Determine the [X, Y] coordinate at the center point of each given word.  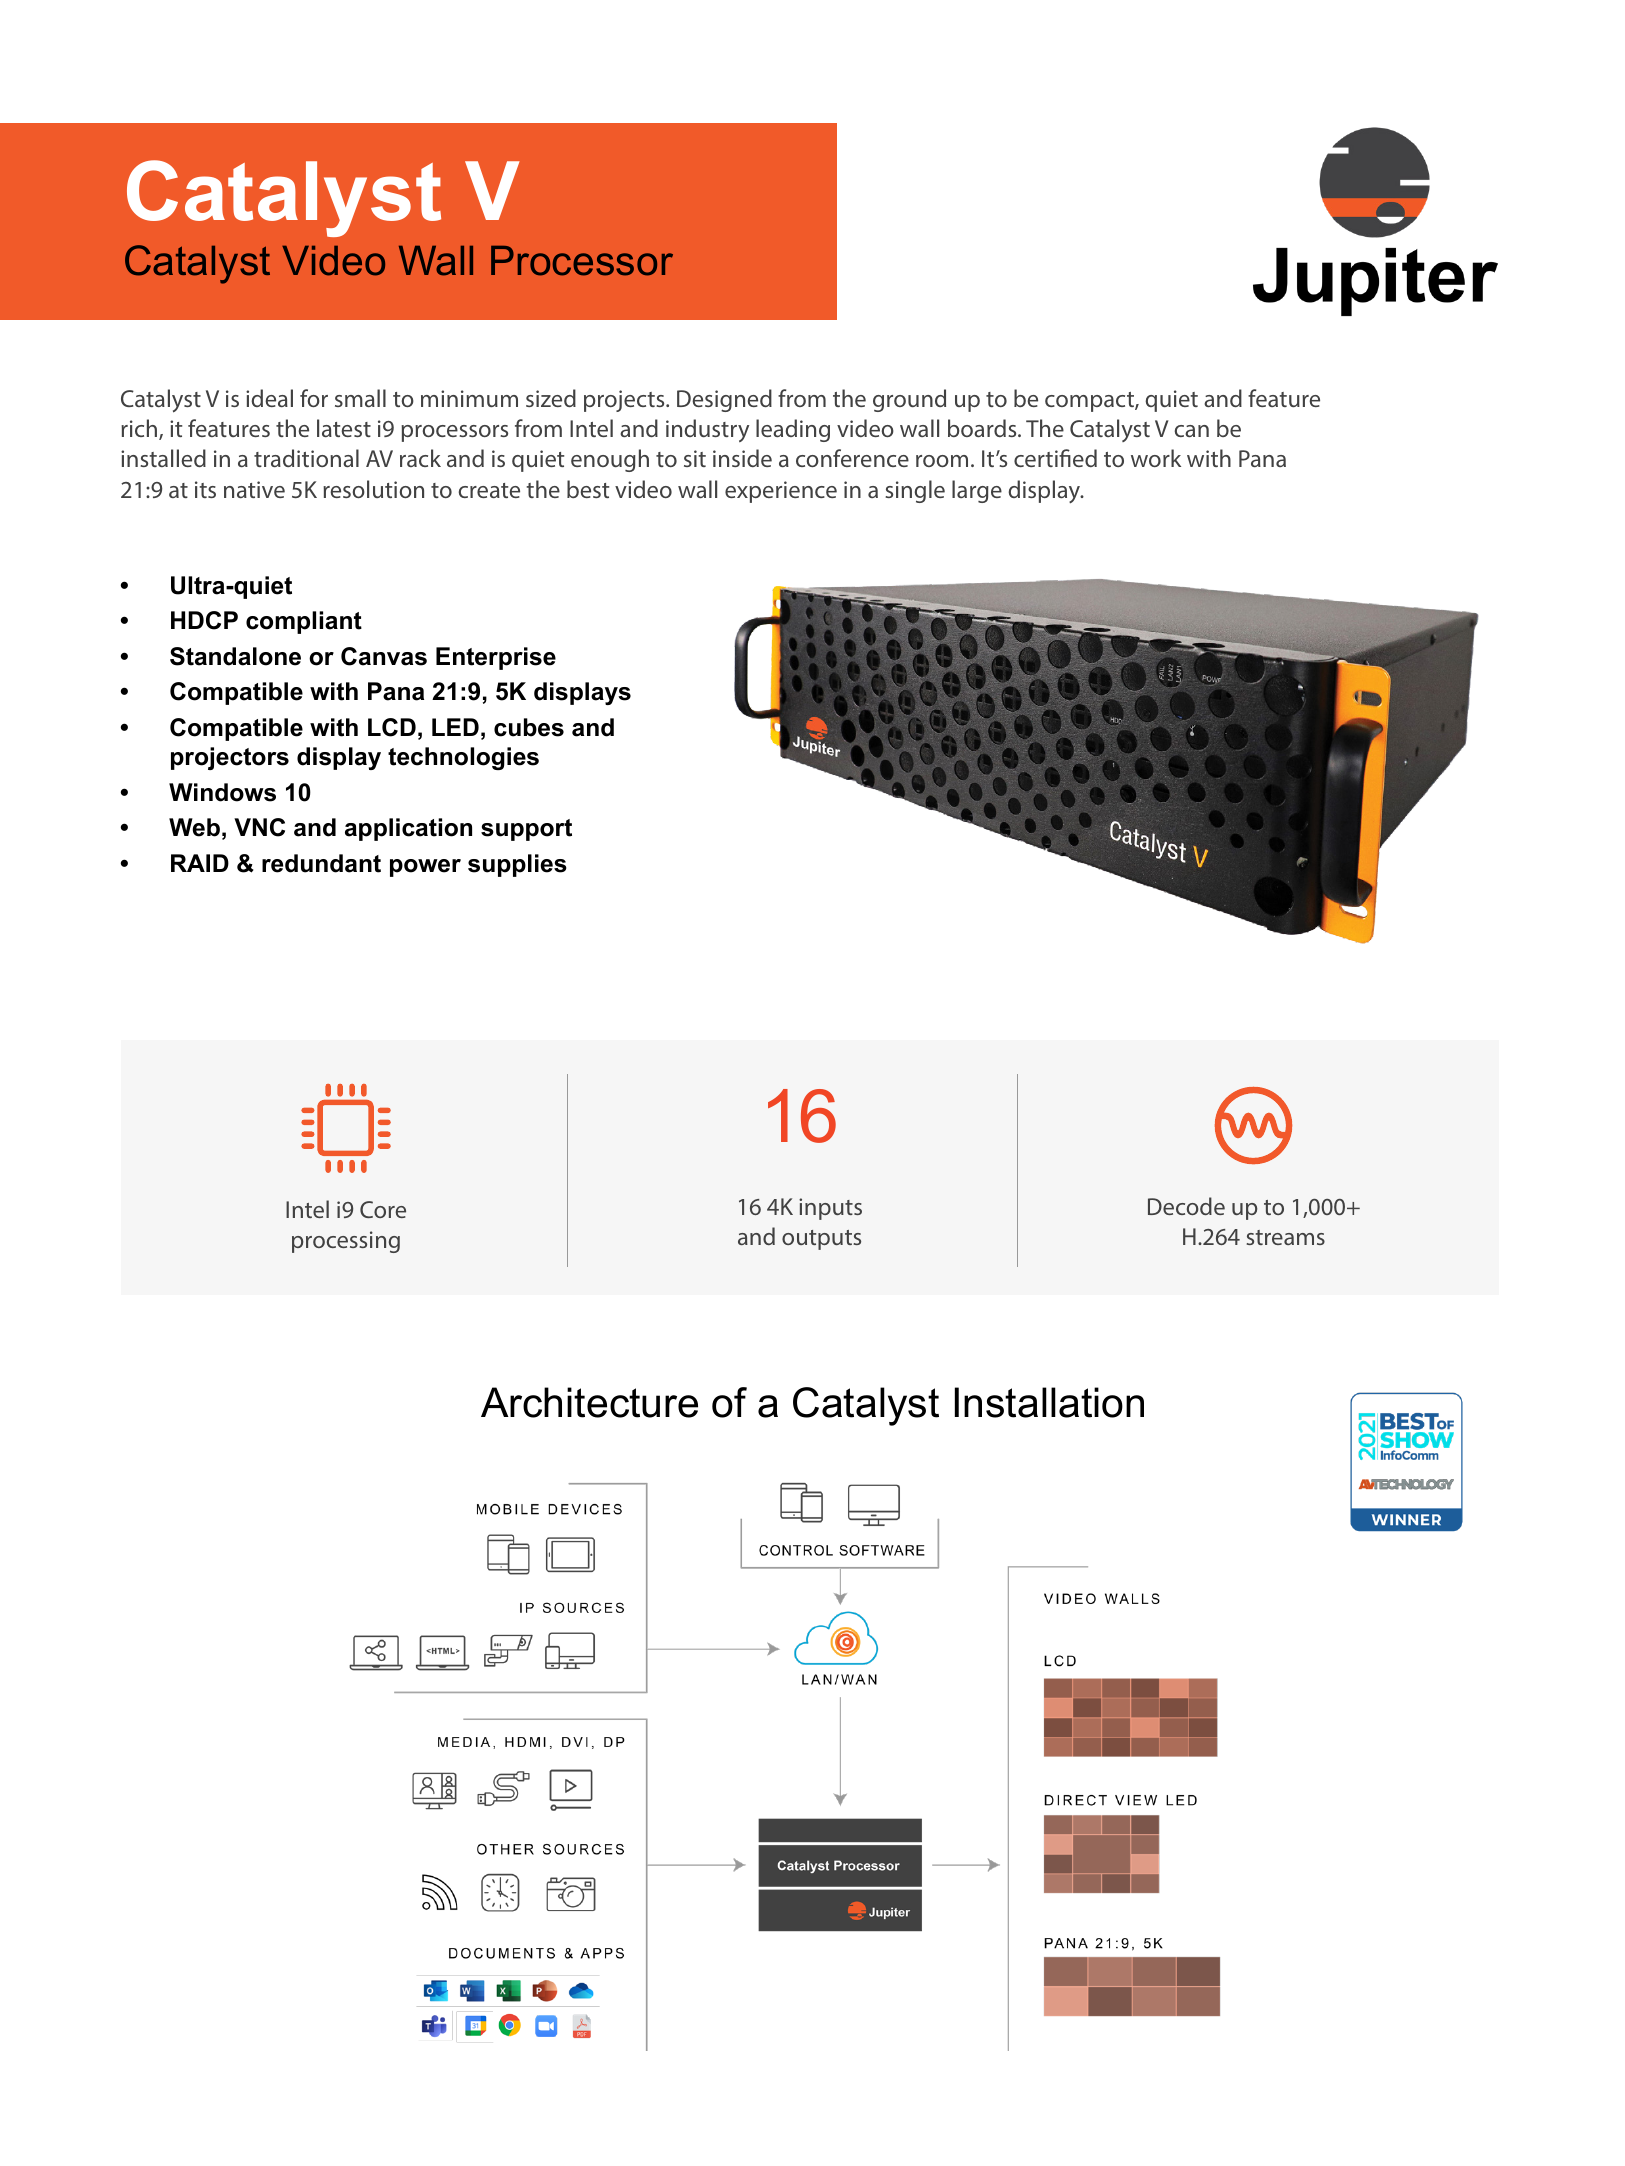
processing [346, 1242]
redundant [321, 863]
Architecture [589, 1402]
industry [707, 430]
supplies [517, 865]
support [526, 830]
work [1156, 458]
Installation [1049, 1402]
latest [344, 428]
